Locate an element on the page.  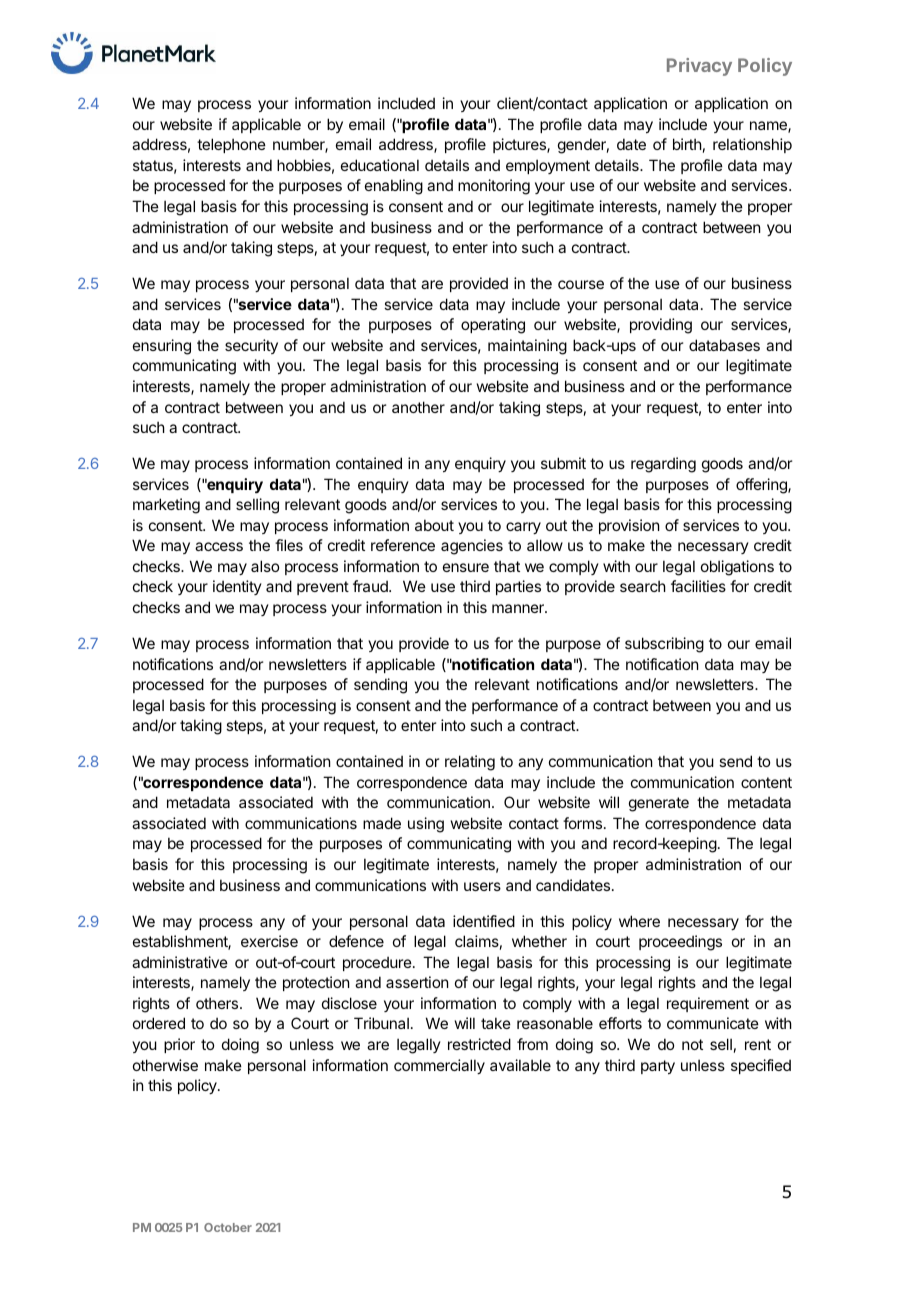
generate is located at coordinates (659, 804).
